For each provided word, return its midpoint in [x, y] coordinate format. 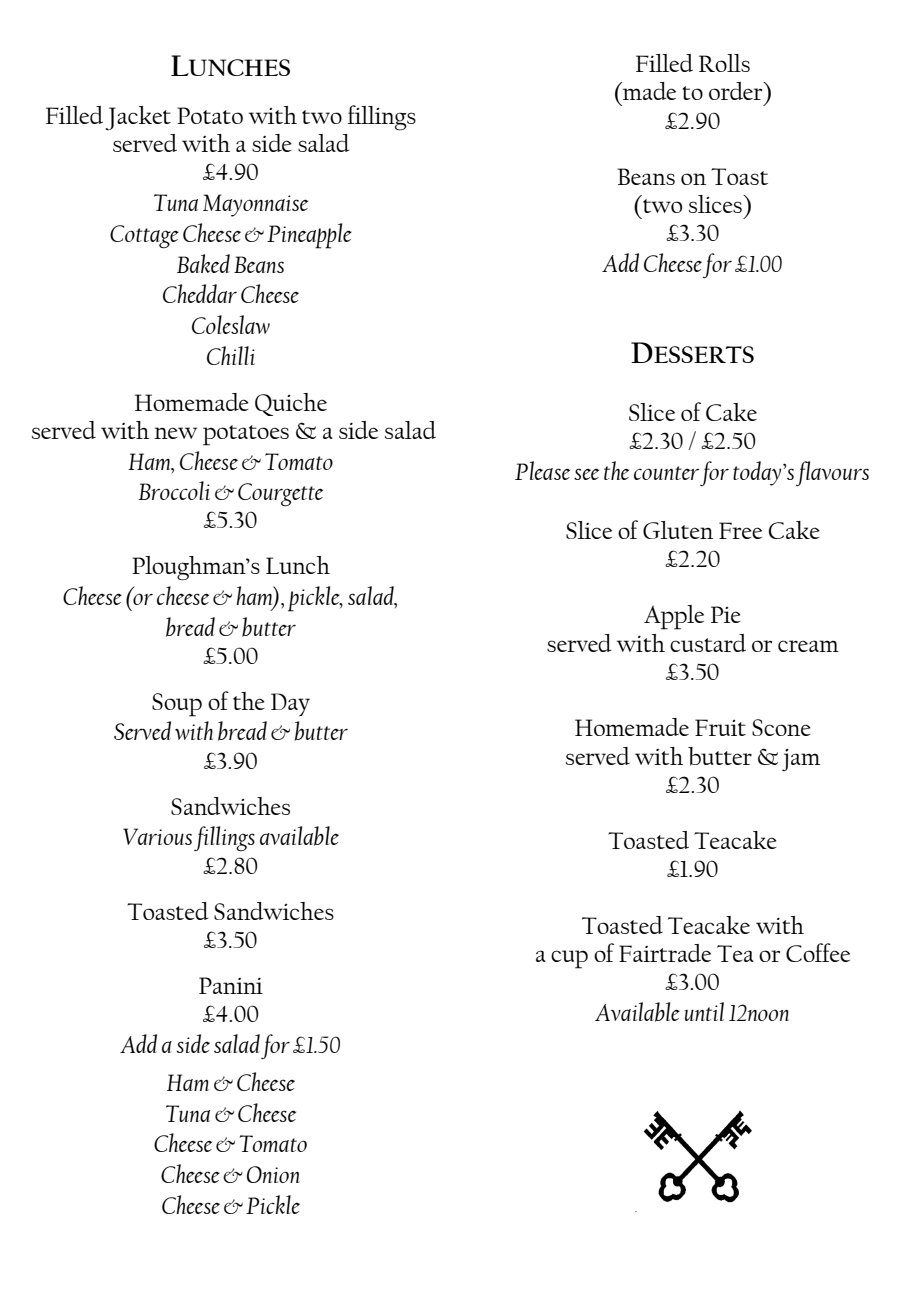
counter [666, 473]
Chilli [231, 355]
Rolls [724, 63]
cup [569, 959]
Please [542, 470]
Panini [231, 985]
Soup [177, 705]
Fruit [720, 727]
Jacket [138, 118]
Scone [781, 727]
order [737, 91]
